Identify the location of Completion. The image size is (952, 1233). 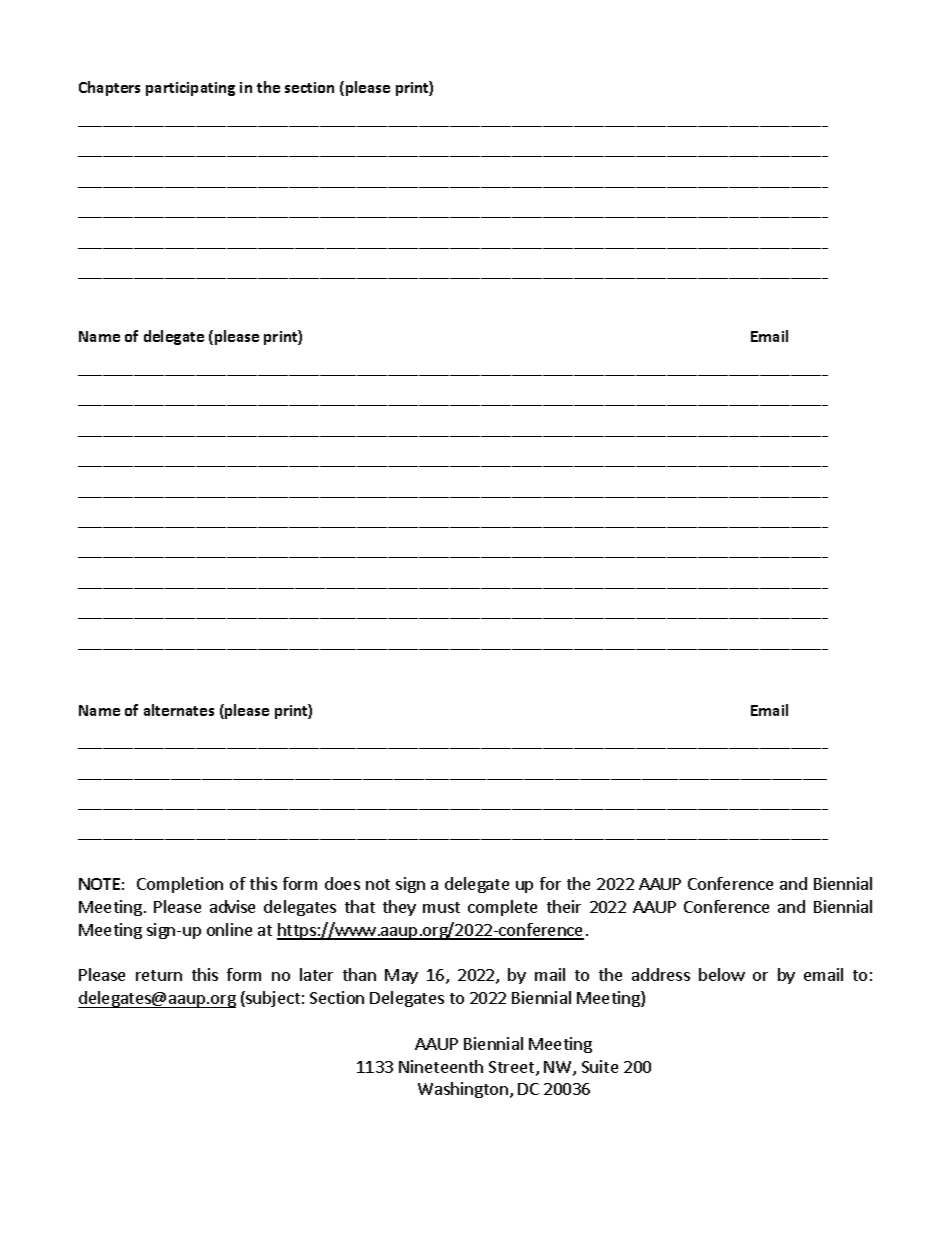
(180, 885).
